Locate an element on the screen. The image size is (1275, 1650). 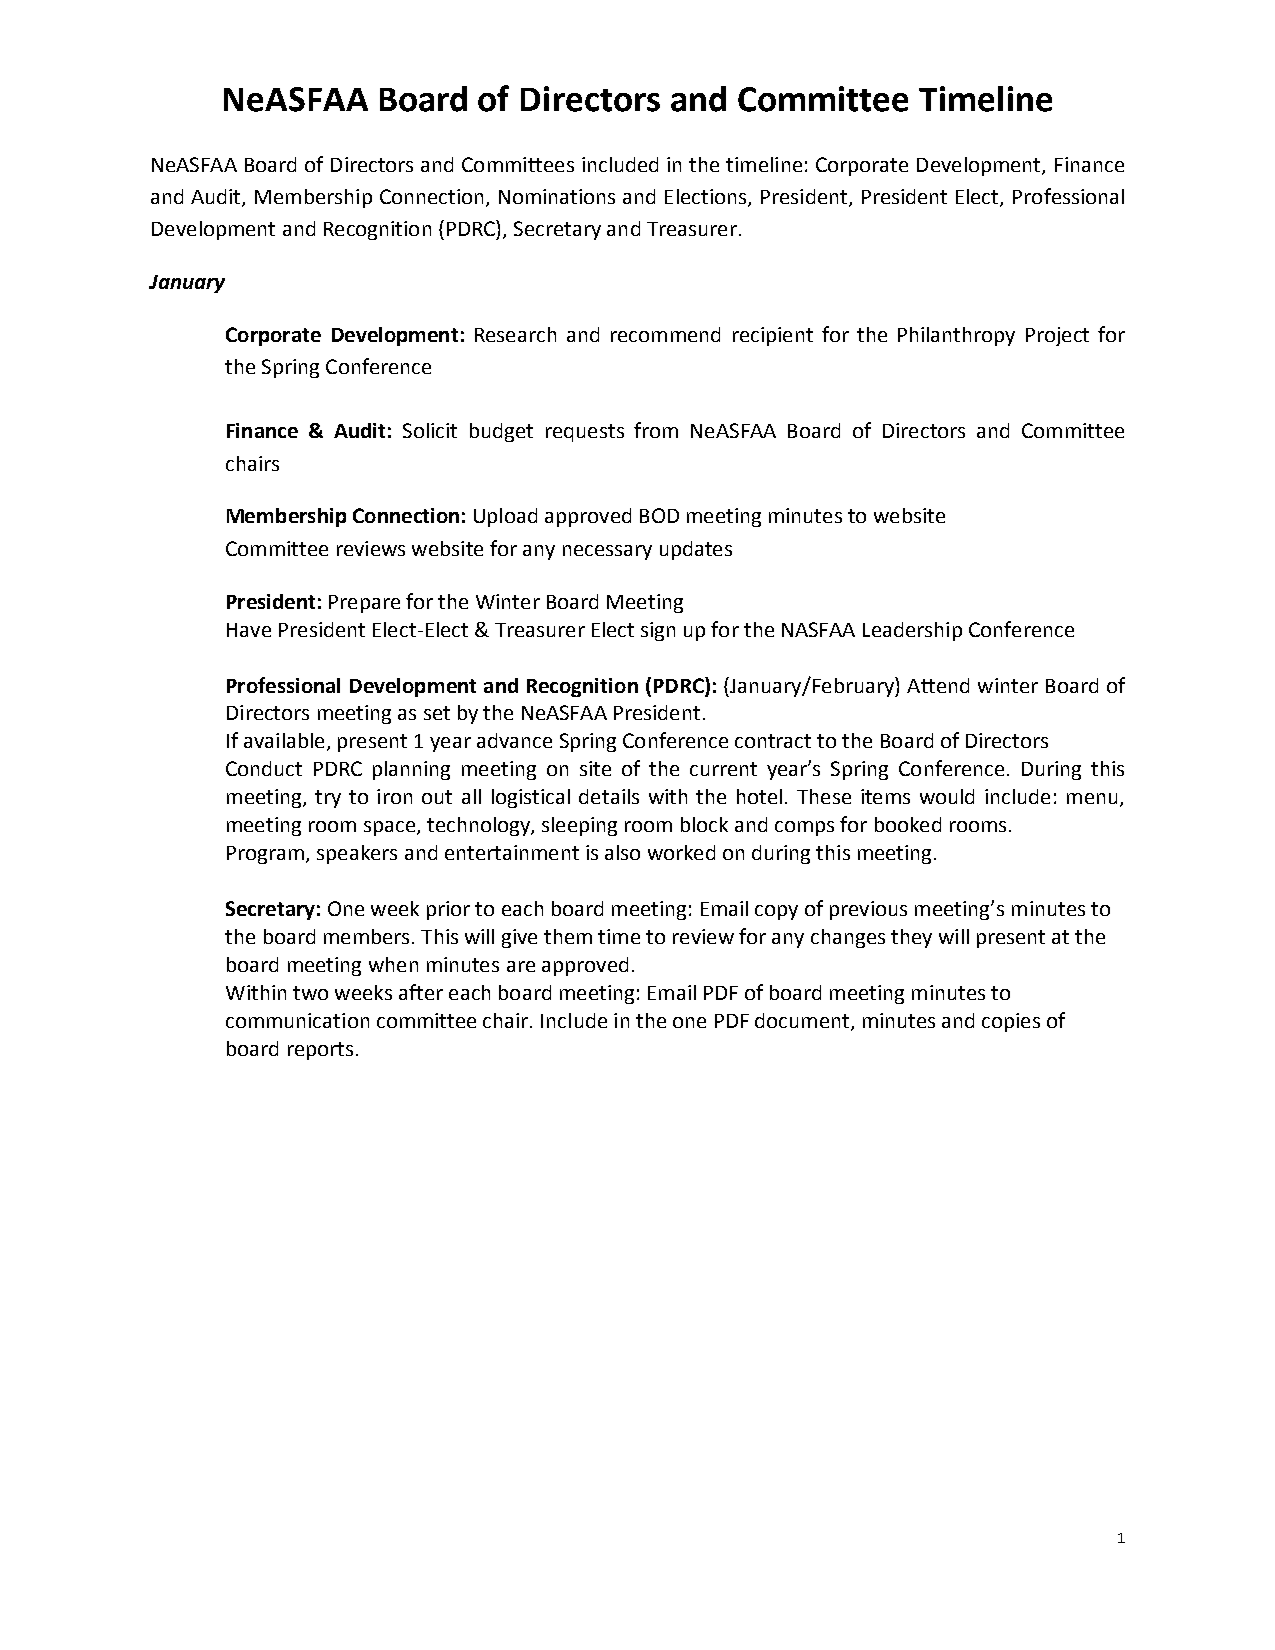
would is located at coordinates (947, 796).
